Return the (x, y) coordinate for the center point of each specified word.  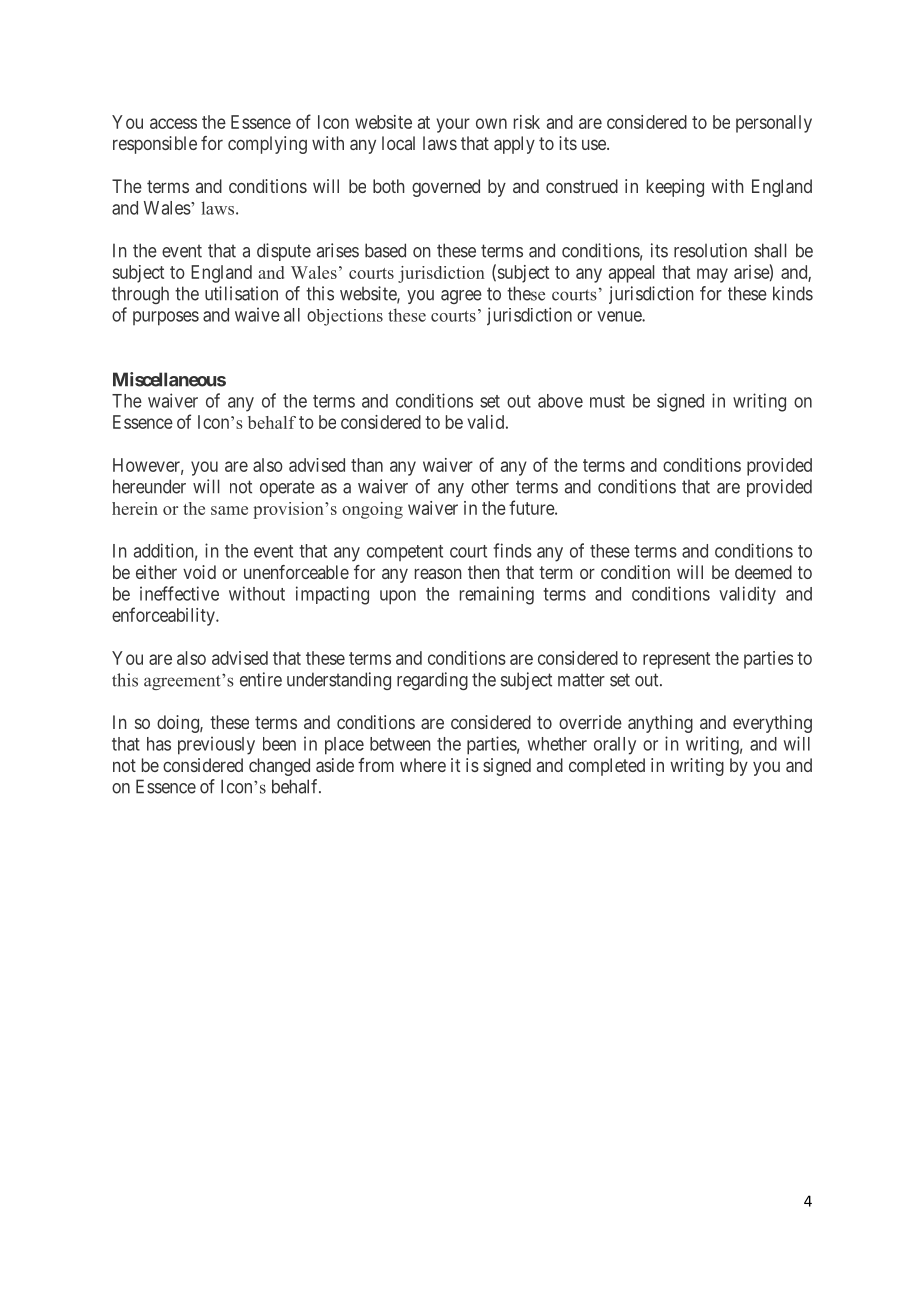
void (199, 572)
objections (345, 317)
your (453, 125)
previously (216, 745)
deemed (763, 572)
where (423, 765)
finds (512, 550)
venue (620, 316)
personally (774, 124)
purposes (166, 318)
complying (267, 145)
